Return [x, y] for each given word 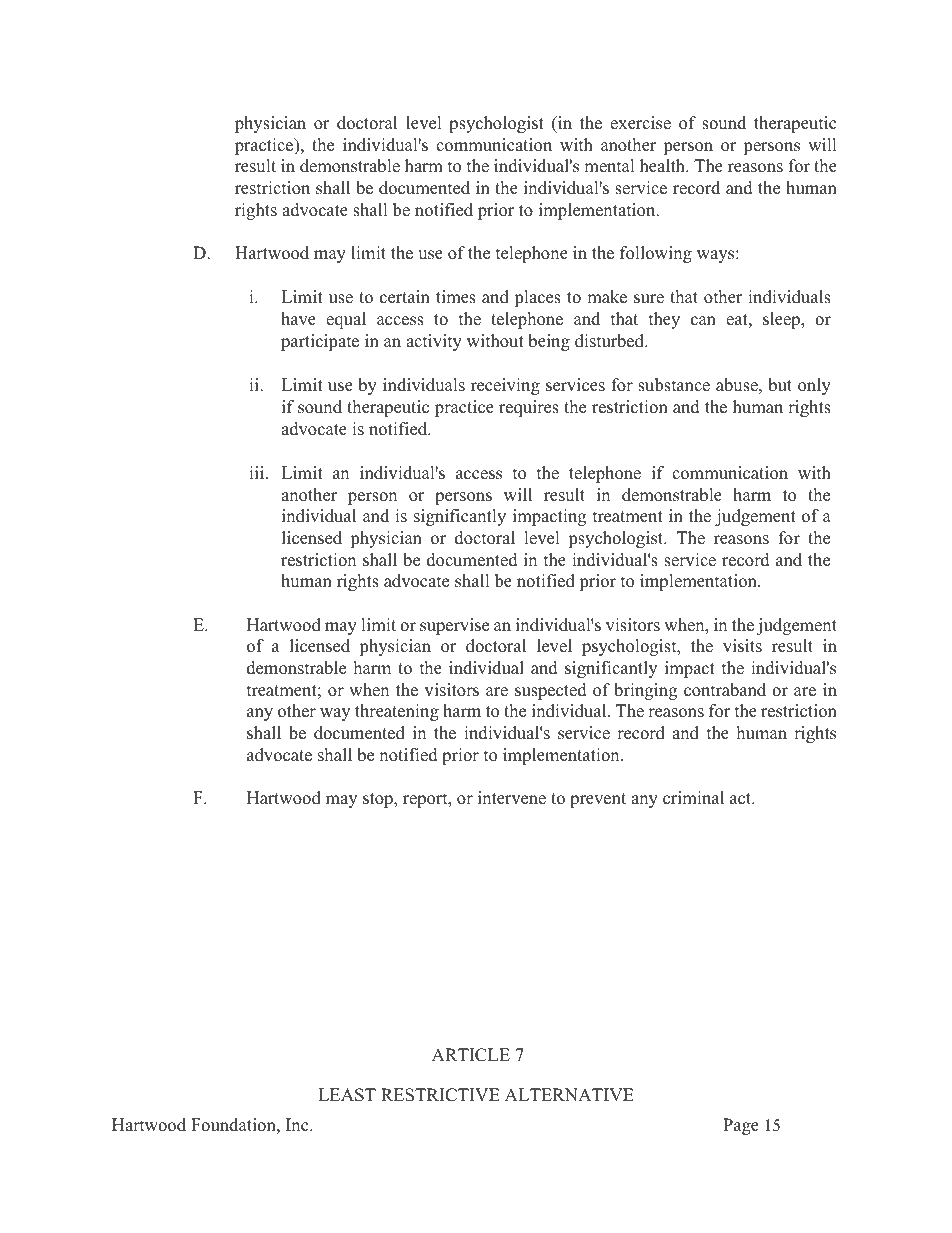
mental [609, 166]
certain [405, 297]
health [663, 166]
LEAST [347, 1095]
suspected [551, 691]
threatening [397, 712]
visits [742, 646]
